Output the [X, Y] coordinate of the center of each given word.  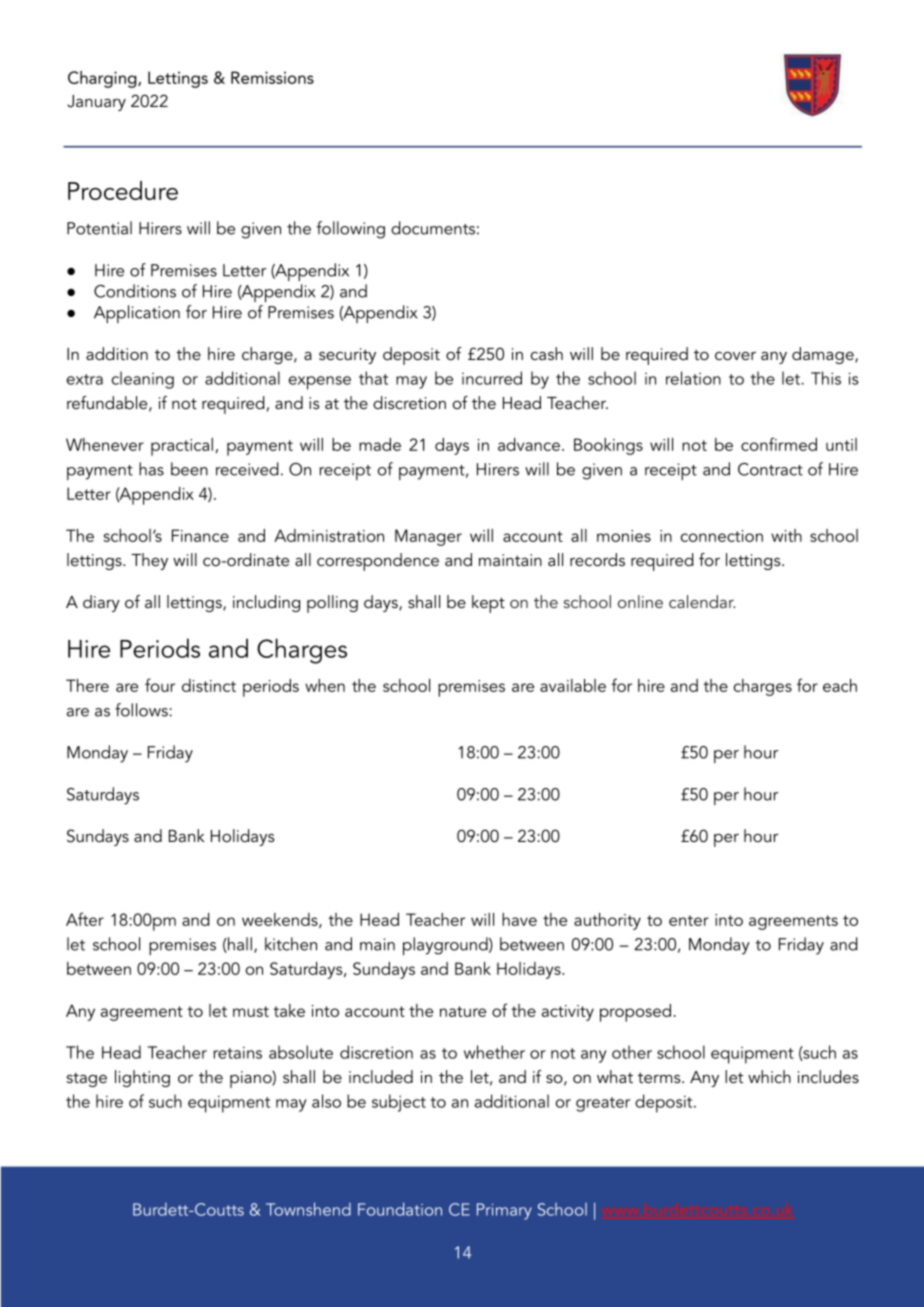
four [160, 685]
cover [735, 356]
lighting [142, 1078]
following [350, 230]
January [96, 103]
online [640, 601]
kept [488, 604]
